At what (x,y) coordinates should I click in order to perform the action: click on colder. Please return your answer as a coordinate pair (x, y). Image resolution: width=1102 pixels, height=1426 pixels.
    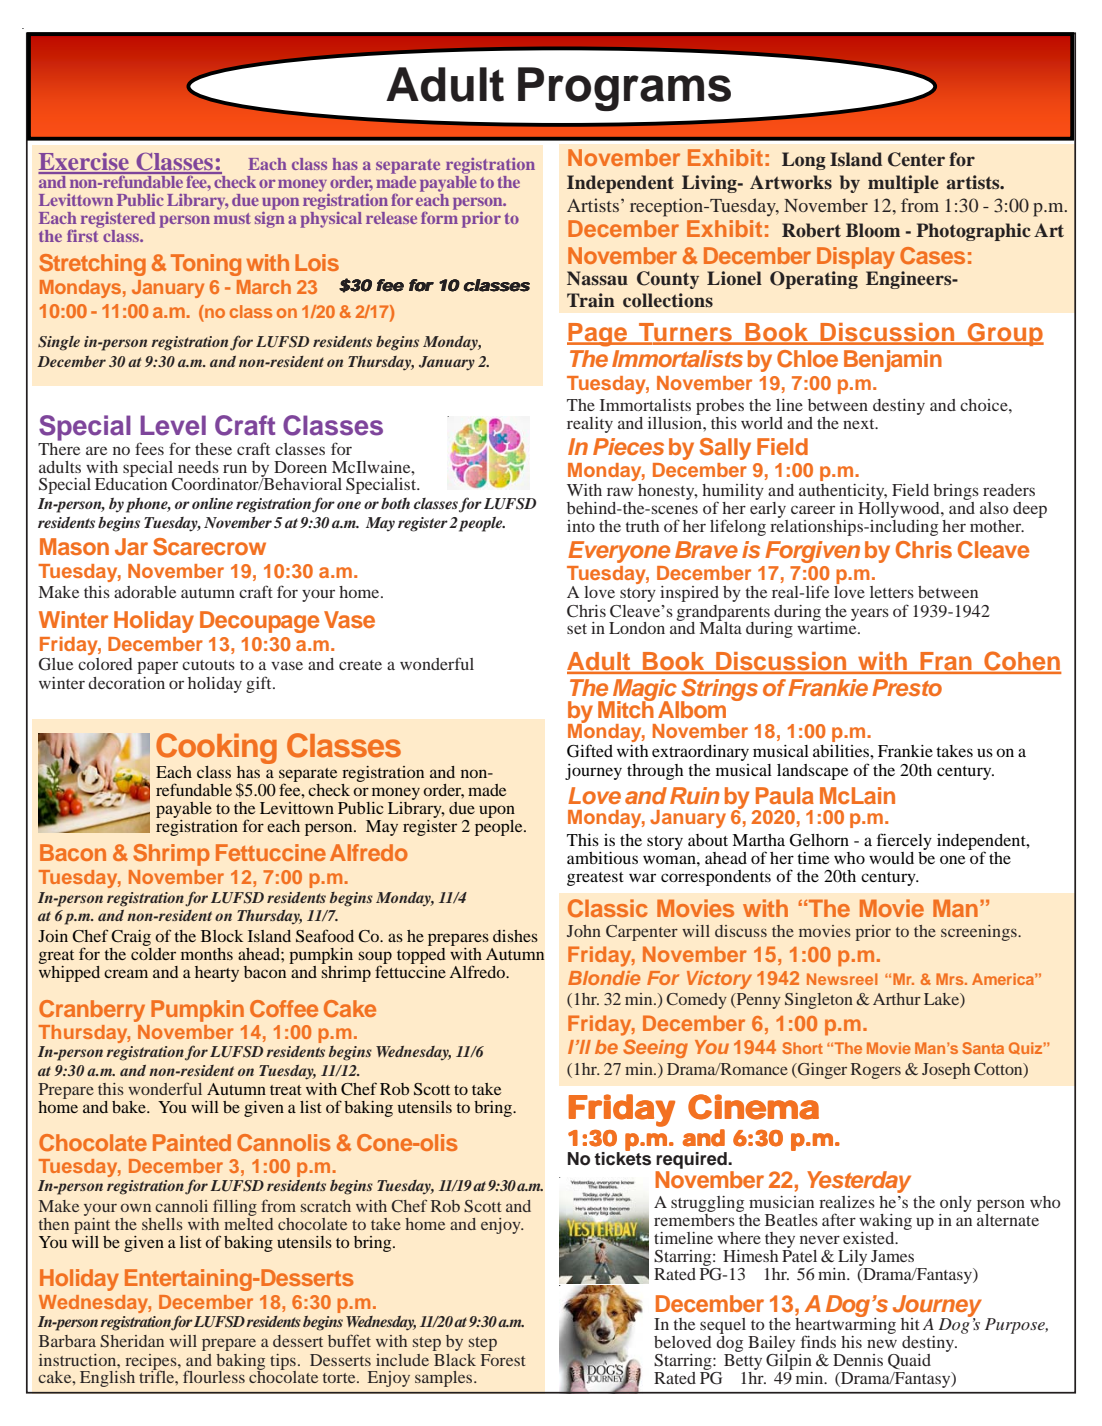
    Looking at the image, I should click on (153, 952).
